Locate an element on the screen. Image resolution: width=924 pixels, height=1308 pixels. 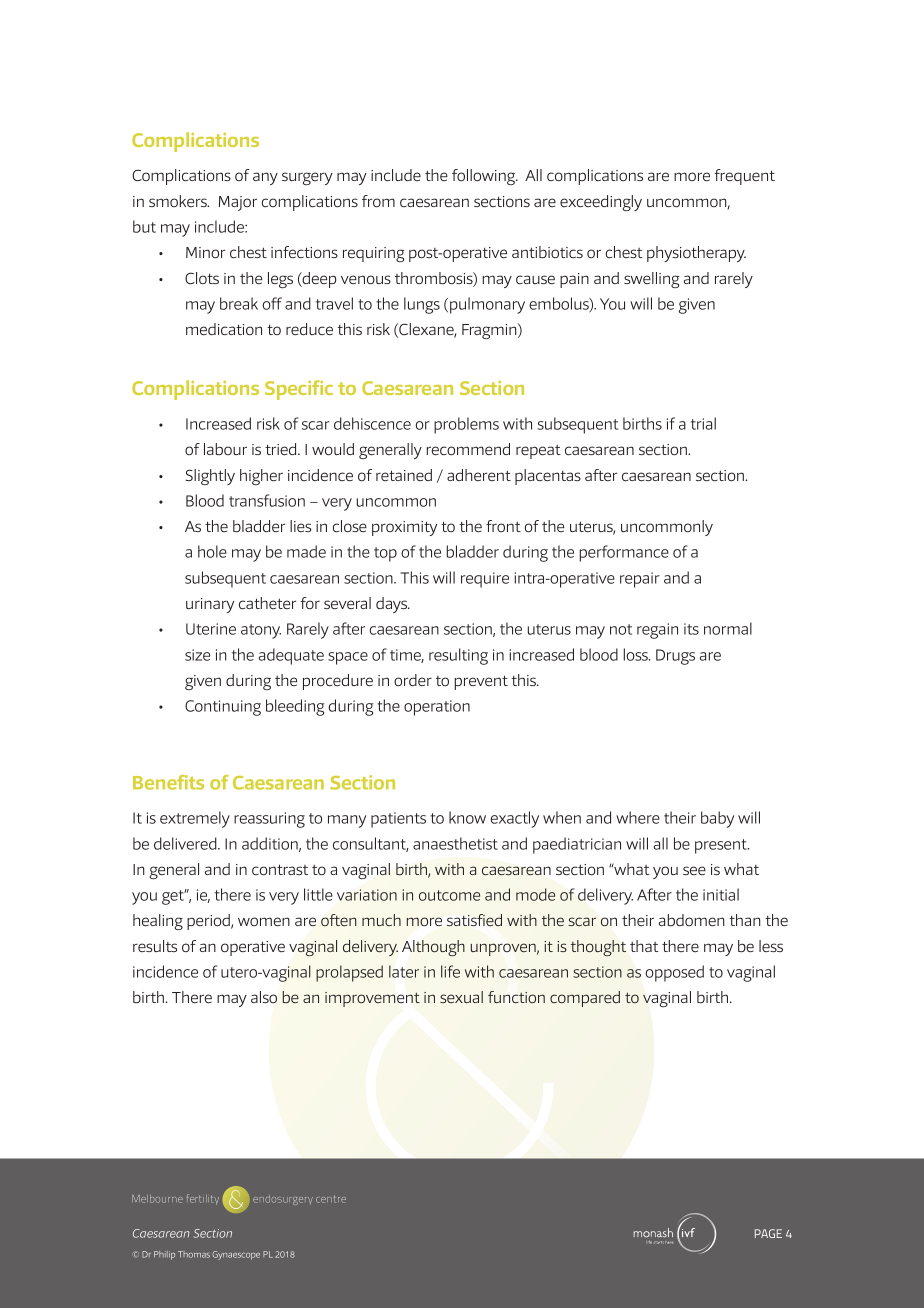
Major is located at coordinates (238, 203).
